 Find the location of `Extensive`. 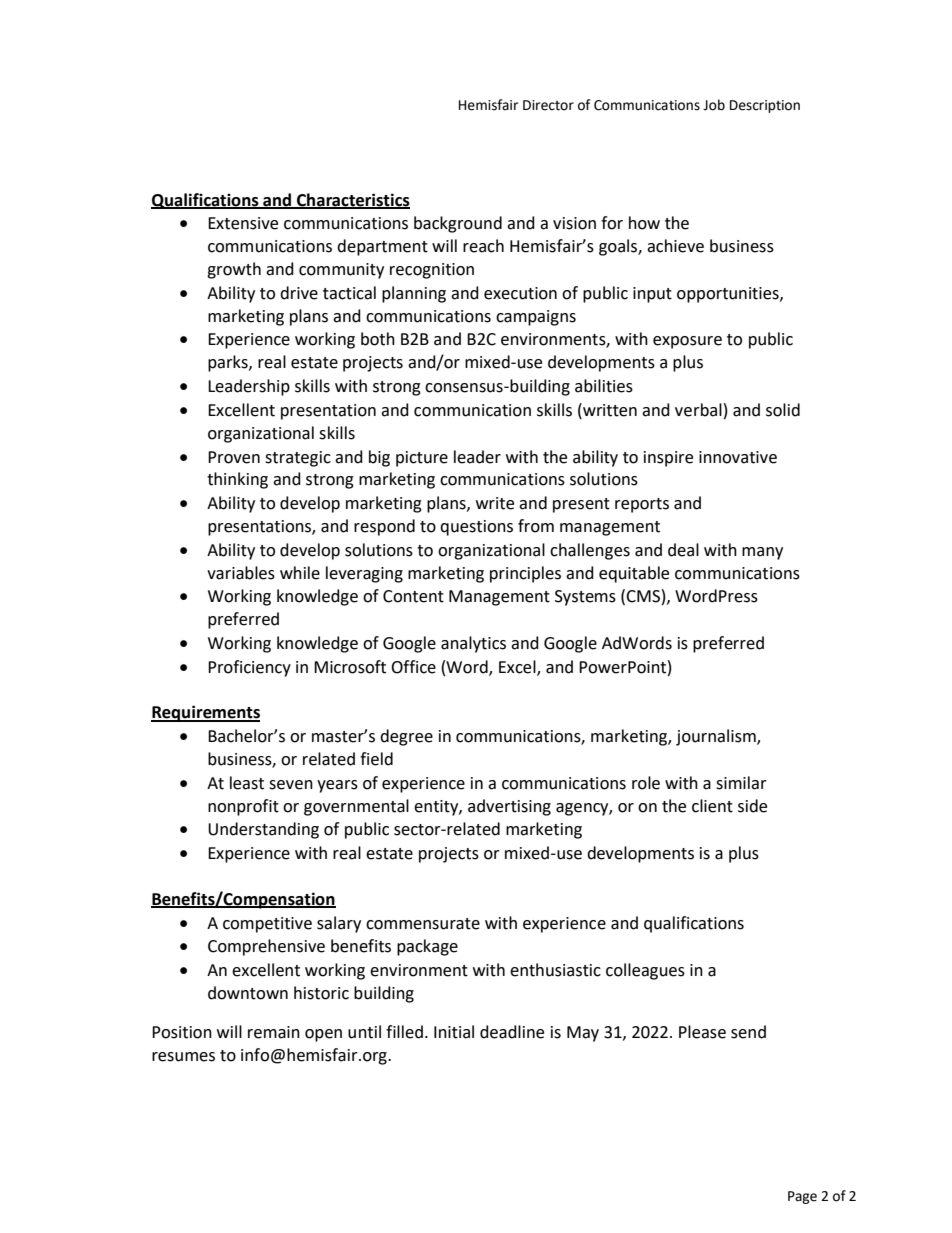

Extensive is located at coordinates (243, 223).
